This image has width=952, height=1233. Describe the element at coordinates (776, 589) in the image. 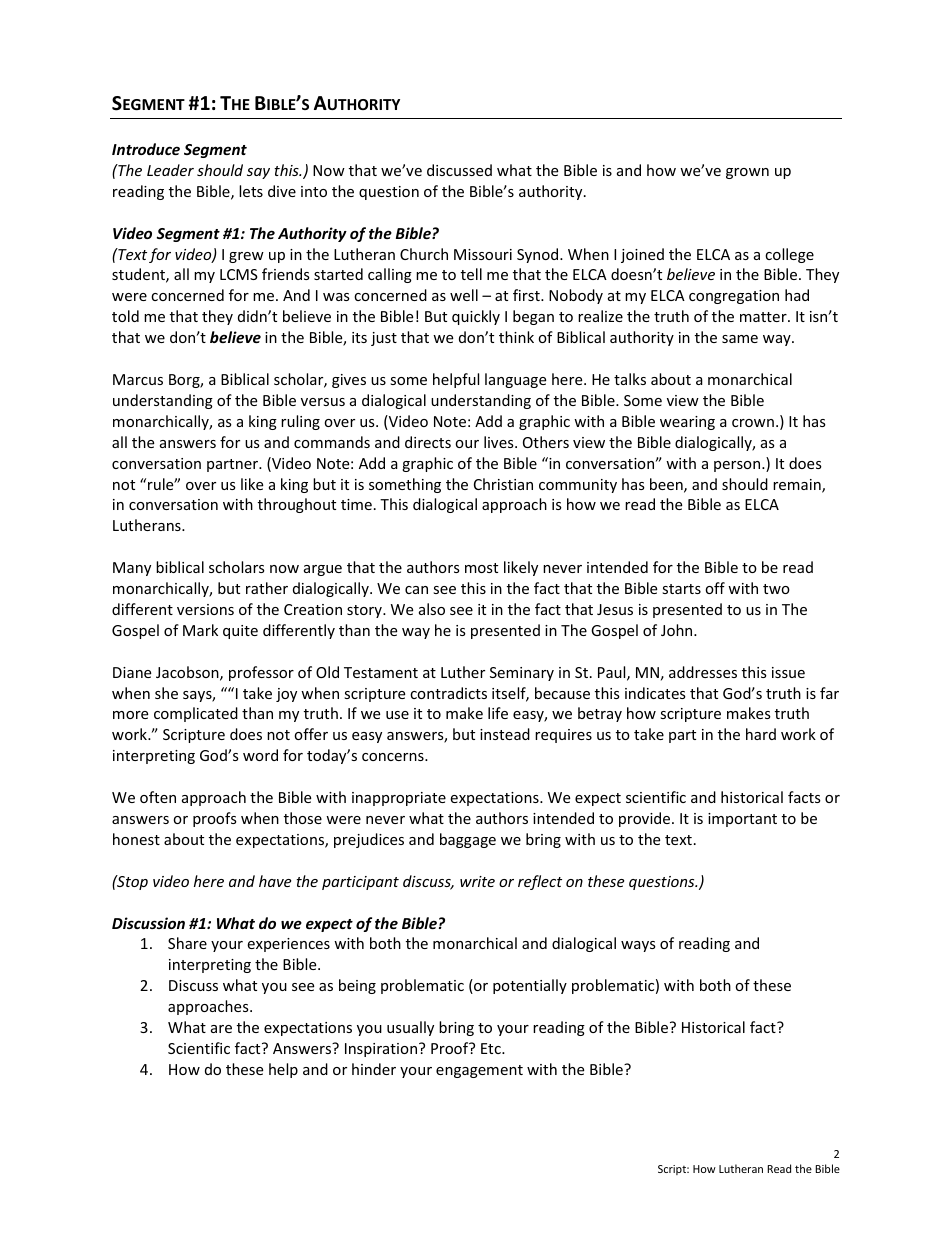

I see `two` at that location.
